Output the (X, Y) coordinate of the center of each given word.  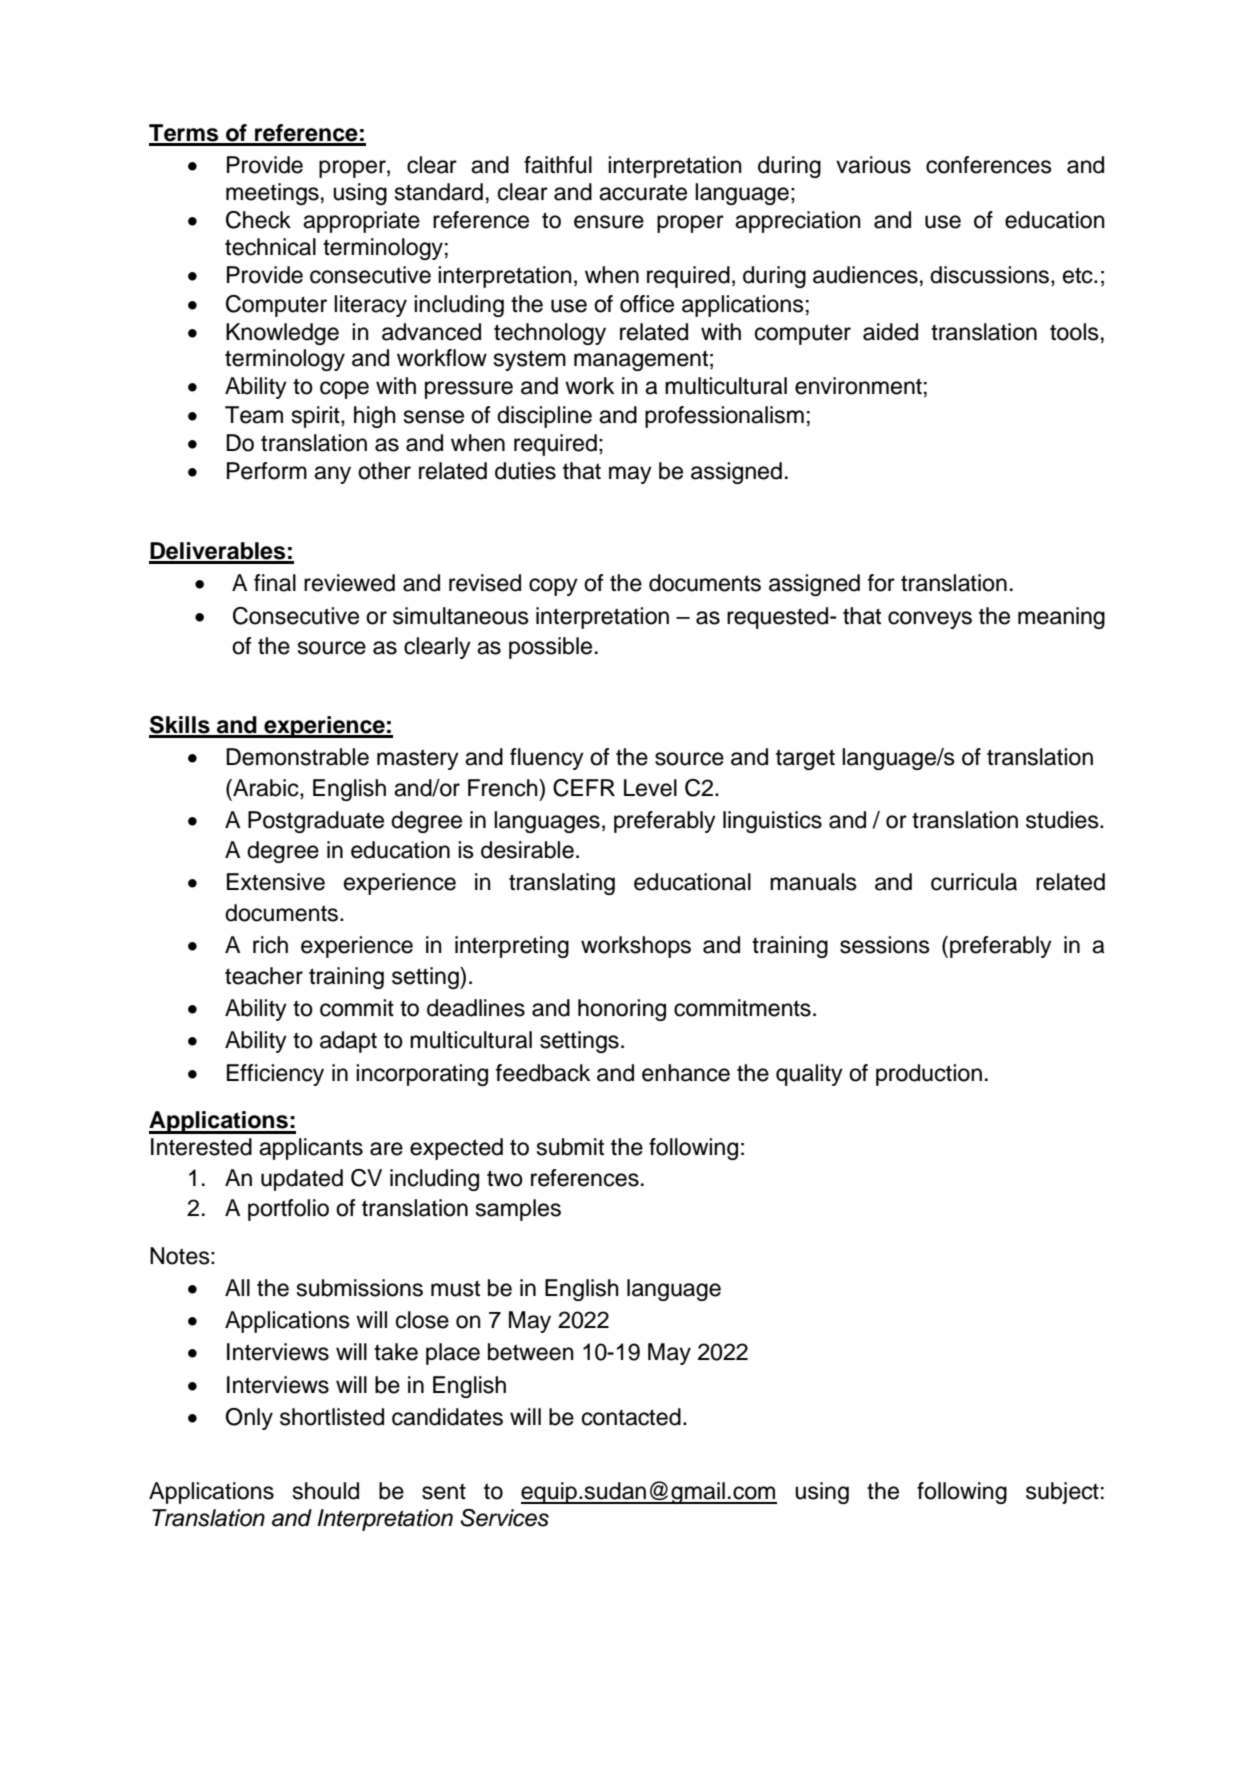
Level (650, 788)
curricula (974, 882)
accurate (643, 193)
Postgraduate (316, 822)
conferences (989, 165)
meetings (272, 194)
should (326, 1491)
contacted (631, 1417)
